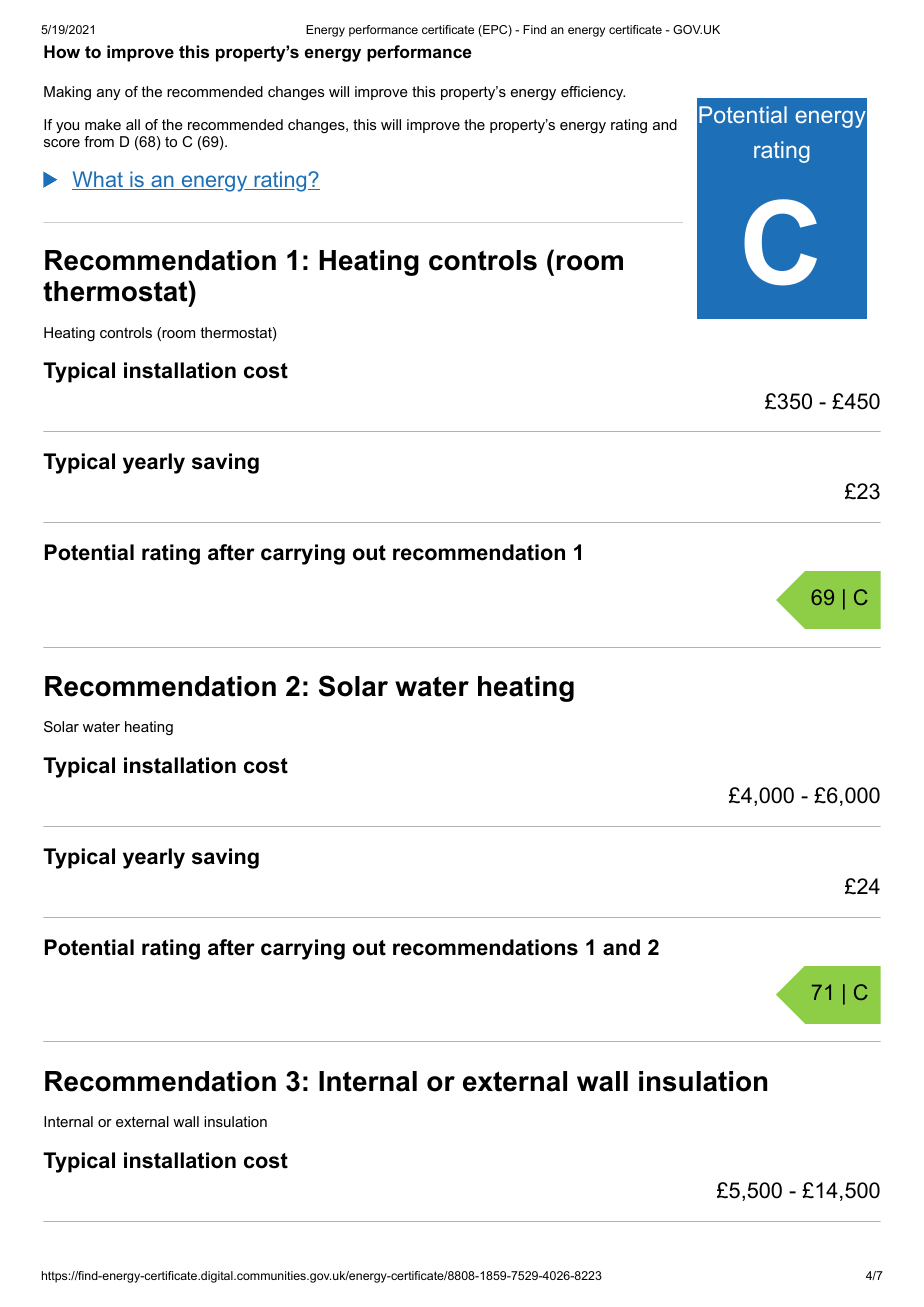 Image resolution: width=924 pixels, height=1307 pixels. What do you see at coordinates (103, 124) in the image?
I see `make` at bounding box center [103, 124].
